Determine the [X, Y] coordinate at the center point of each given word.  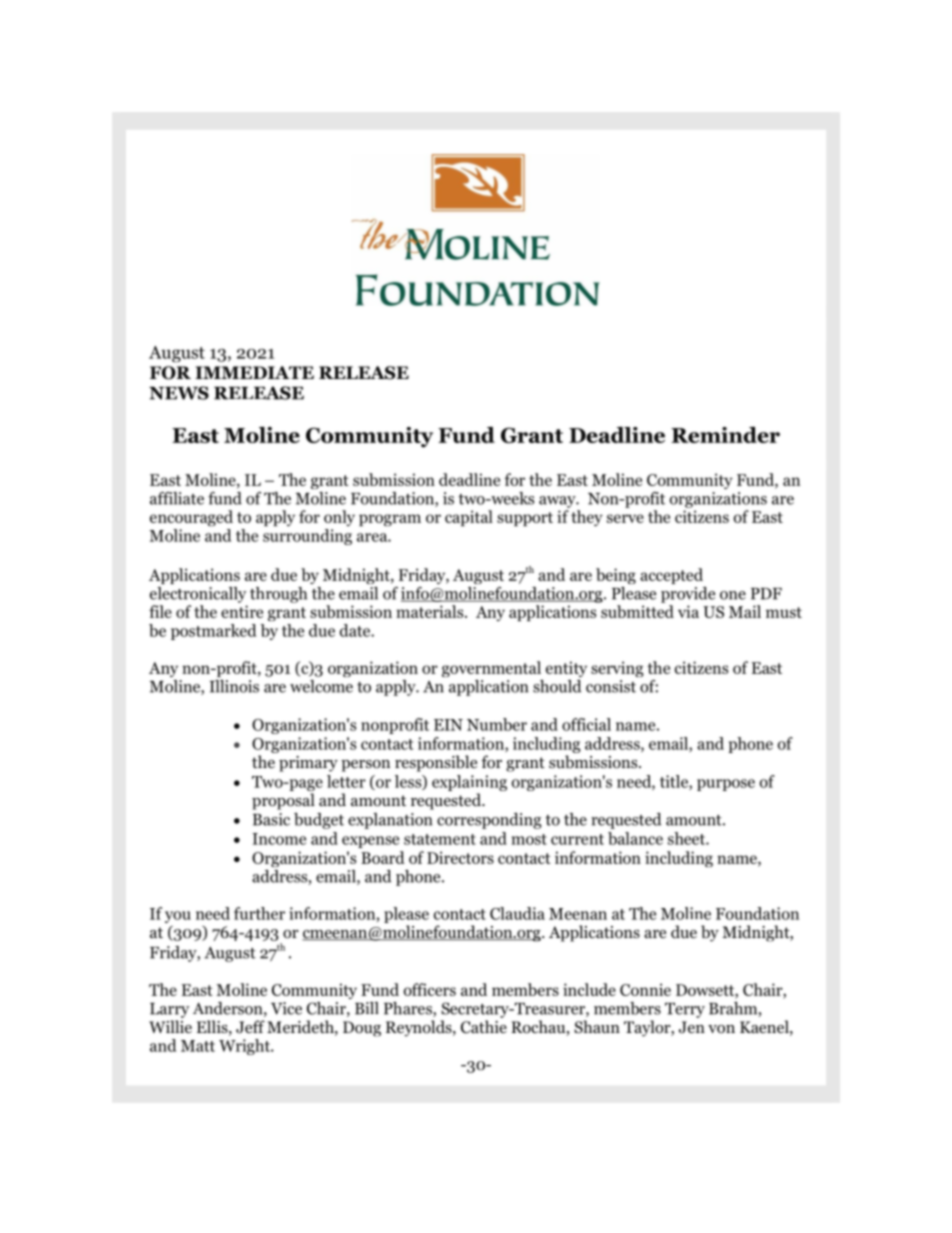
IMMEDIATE [254, 372]
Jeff [250, 1027]
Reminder [725, 435]
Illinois [234, 686]
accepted [671, 576]
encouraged [191, 518]
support [525, 519]
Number [497, 724]
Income [279, 839]
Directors [460, 857]
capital [469, 518]
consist [611, 686]
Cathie [484, 1027]
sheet [687, 838]
